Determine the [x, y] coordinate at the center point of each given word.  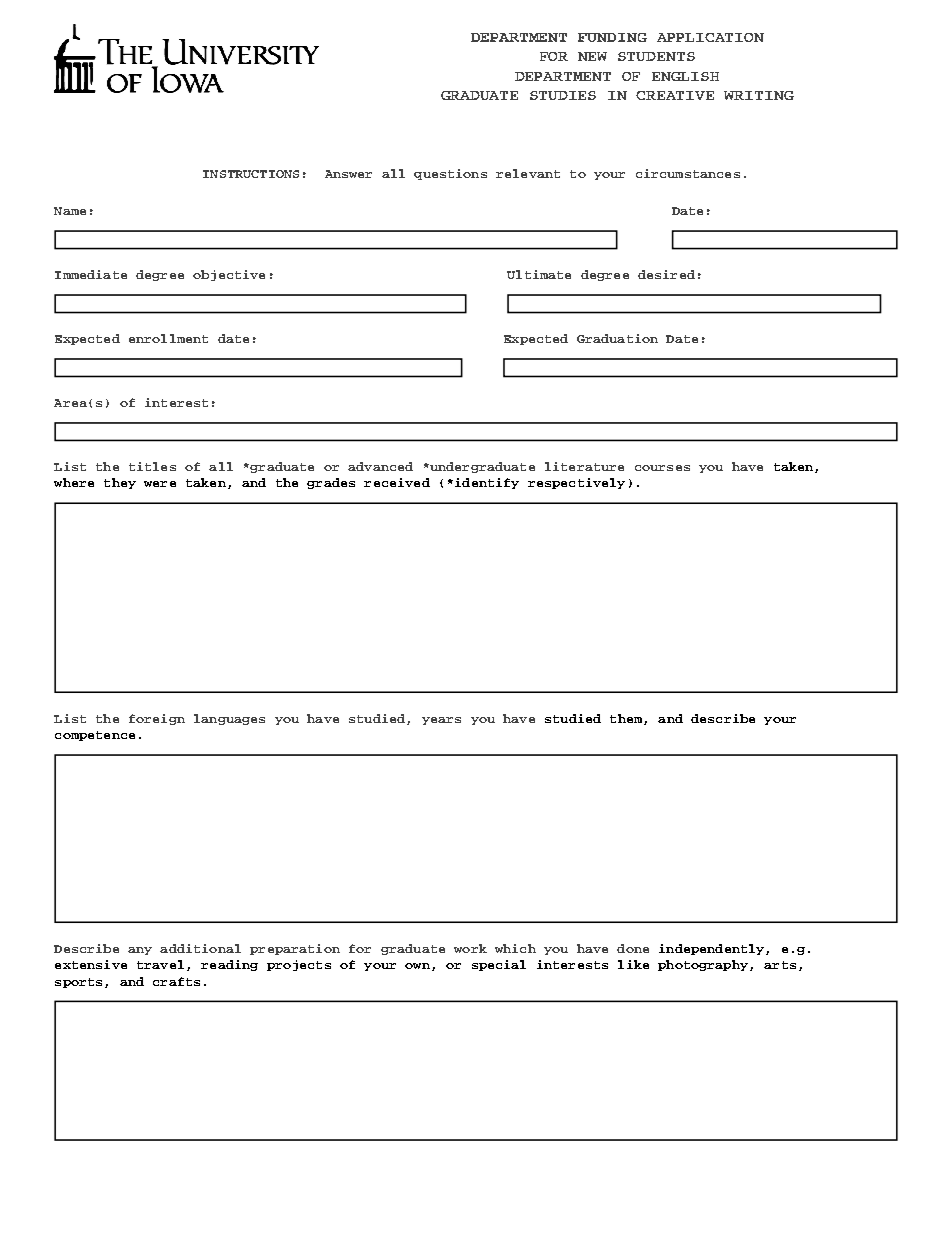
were [160, 484]
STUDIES [563, 95]
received [397, 482]
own [417, 966]
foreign [157, 719]
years [441, 721]
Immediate [91, 274]
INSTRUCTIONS [251, 174]
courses [662, 468]
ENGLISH [685, 76]
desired [666, 274]
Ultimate [539, 274]
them [627, 719]
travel [160, 964]
